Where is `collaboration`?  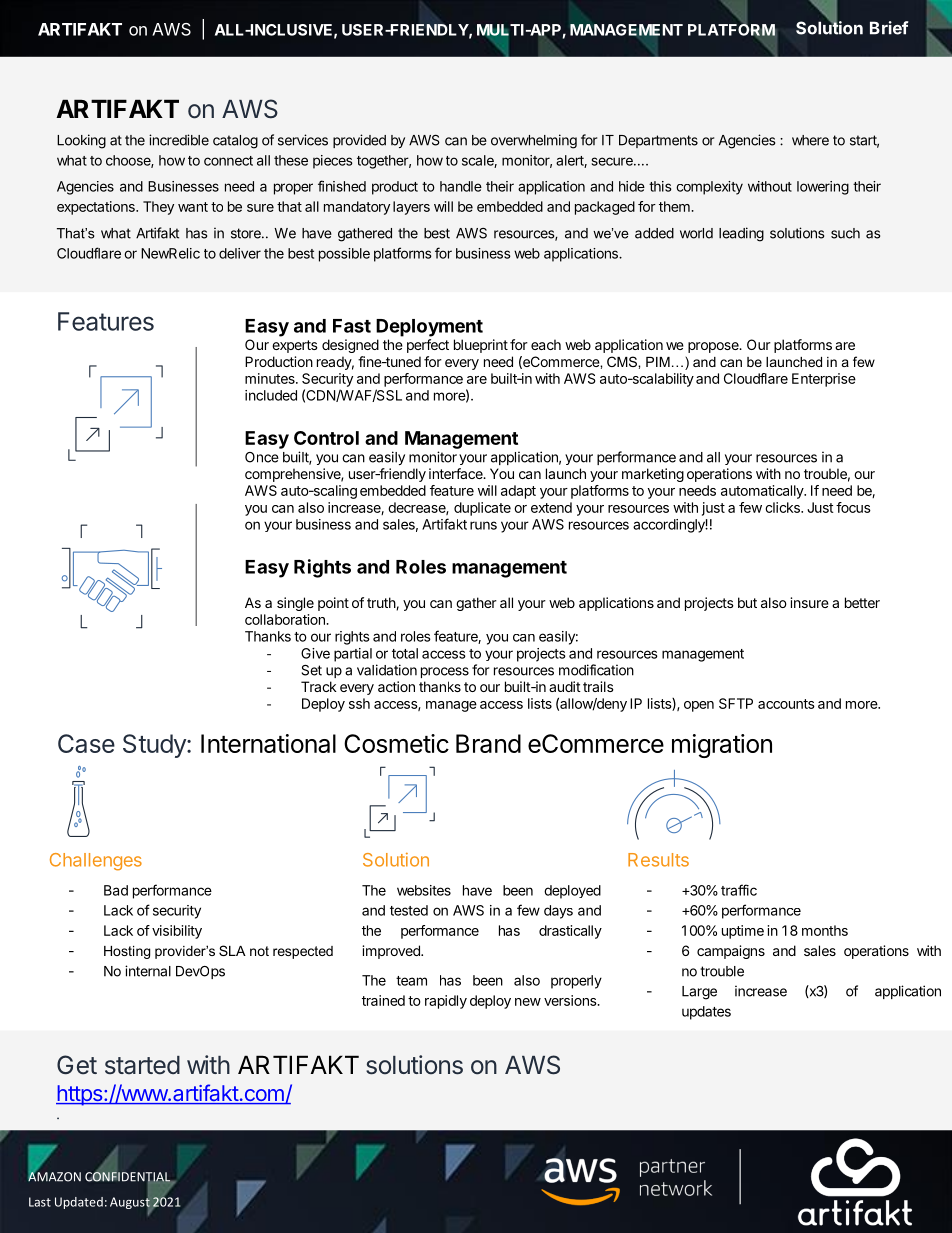
collaboration is located at coordinates (286, 619).
